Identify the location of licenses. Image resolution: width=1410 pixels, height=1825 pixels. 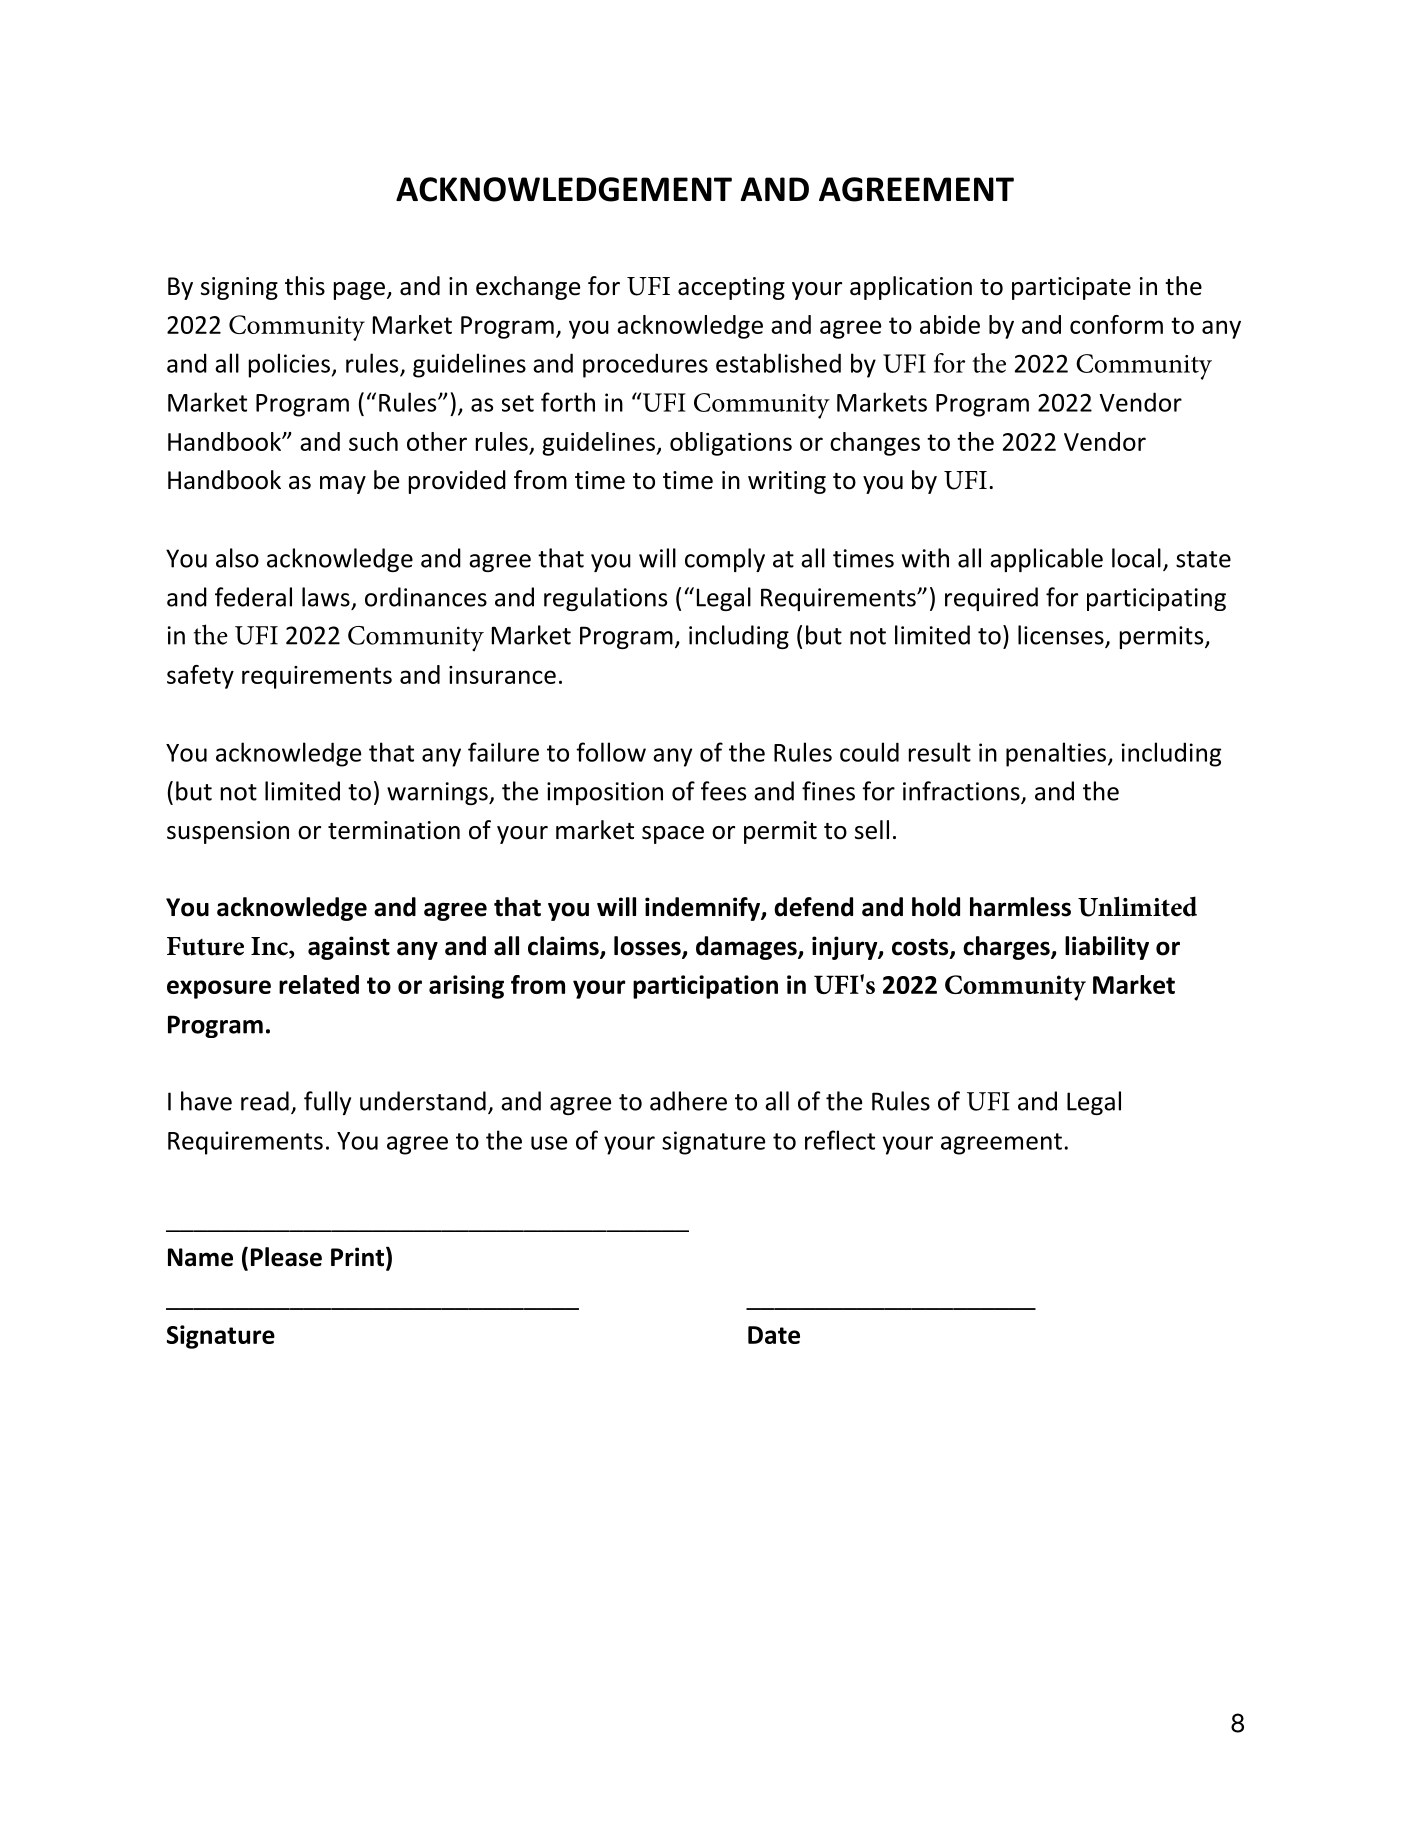
(1062, 636).
